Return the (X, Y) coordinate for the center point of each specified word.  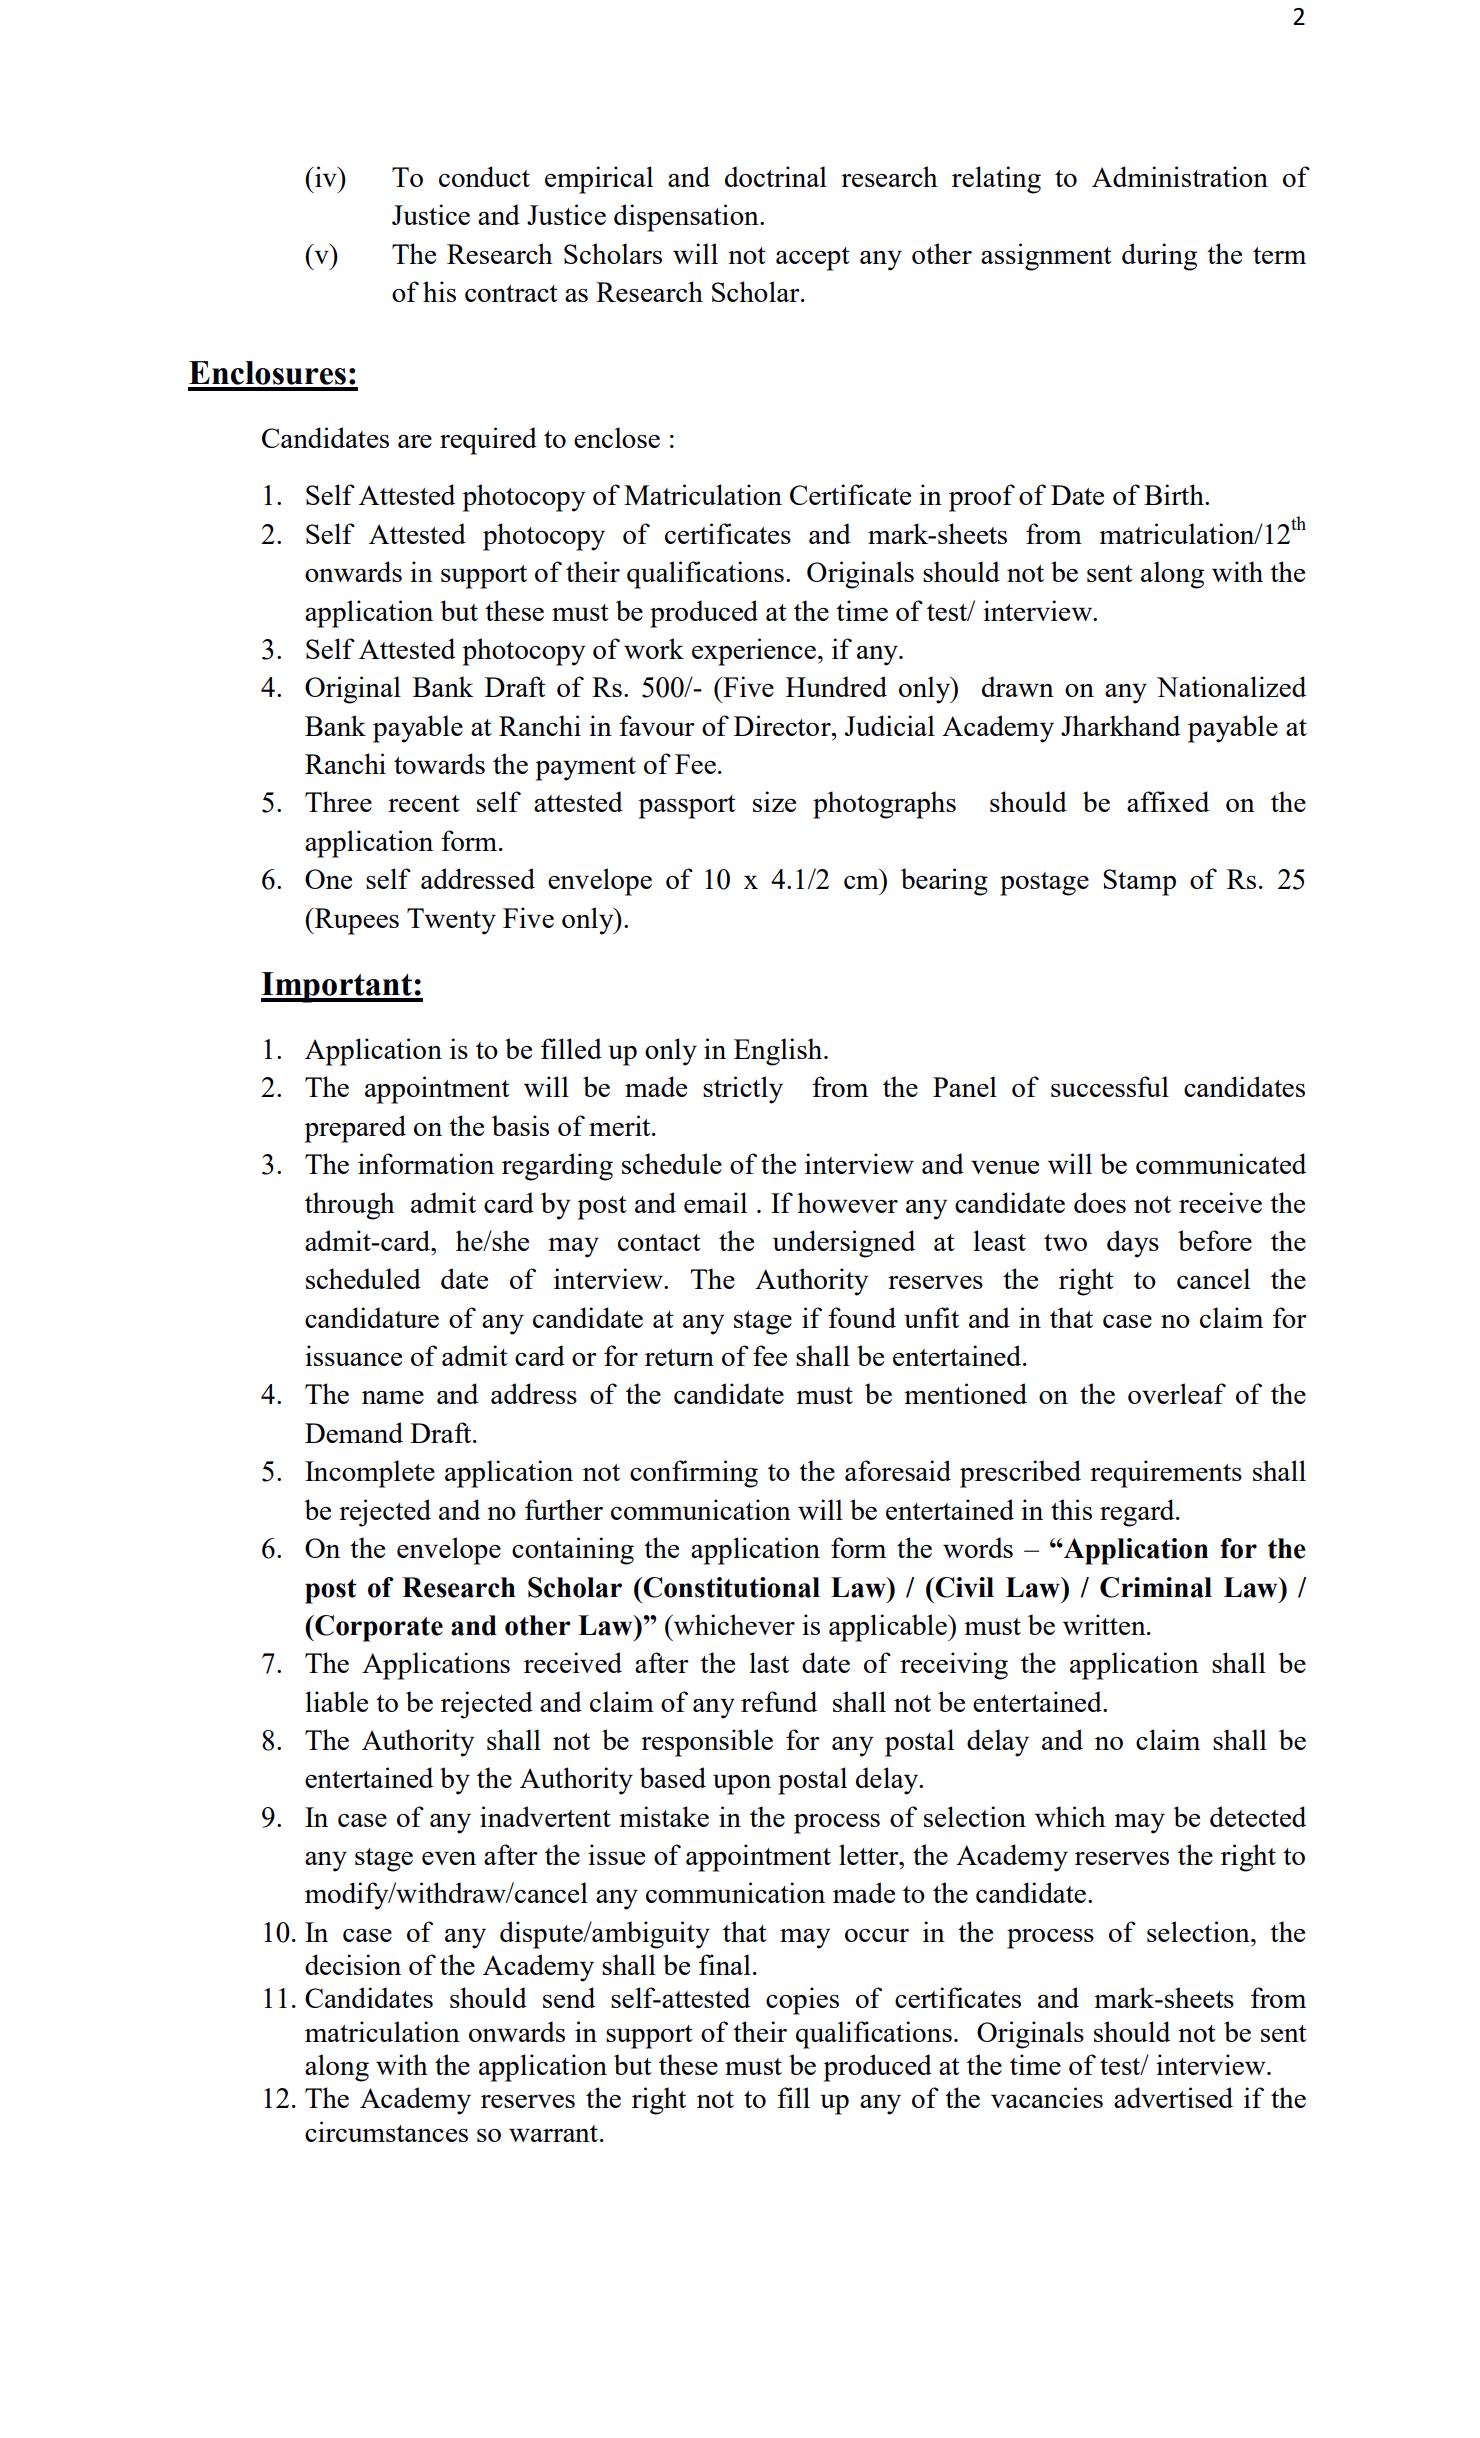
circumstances (386, 2131)
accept (813, 259)
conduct (484, 176)
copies (802, 2001)
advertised (1173, 2097)
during (1159, 257)
